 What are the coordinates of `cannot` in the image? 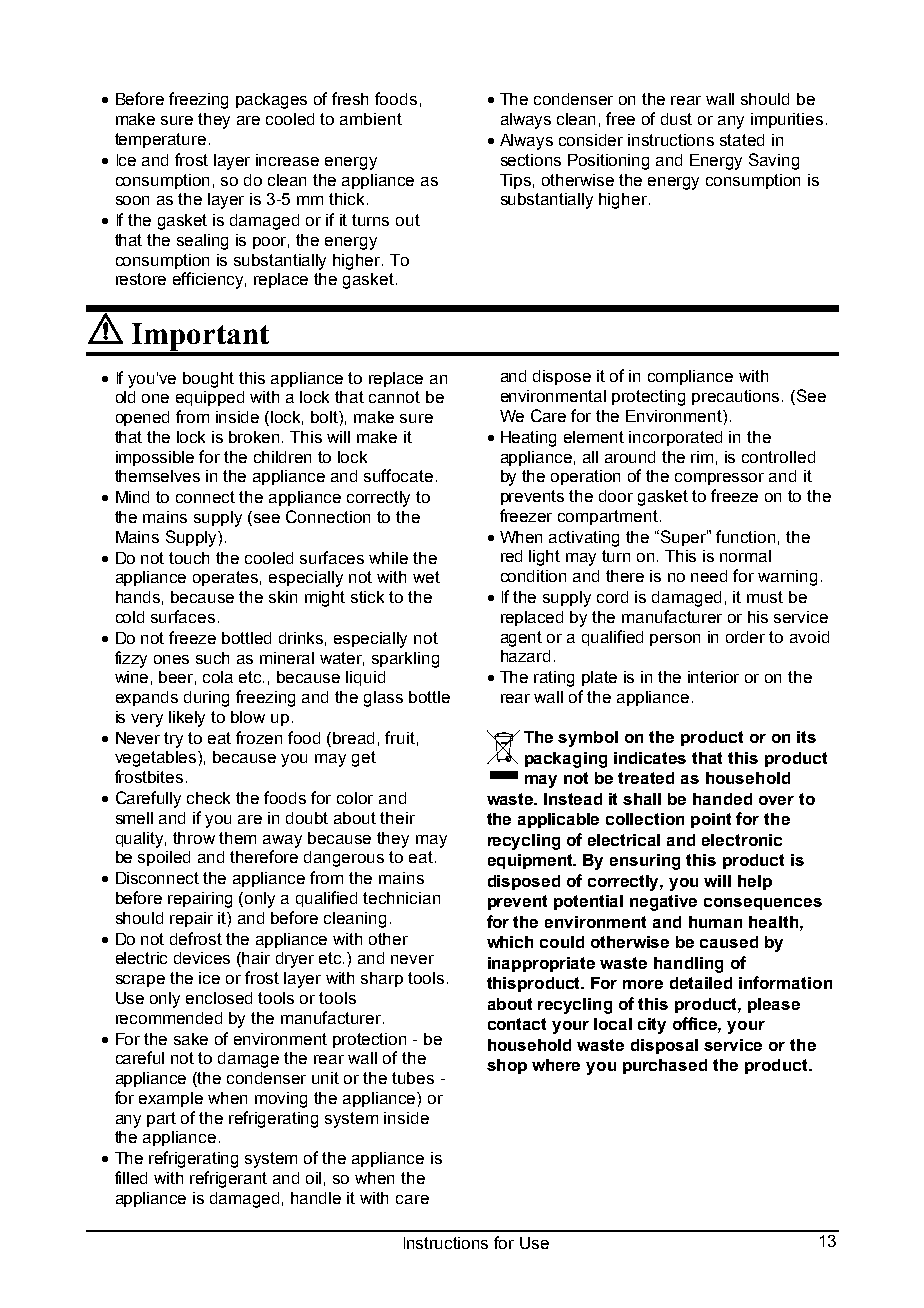 It's located at (394, 397).
